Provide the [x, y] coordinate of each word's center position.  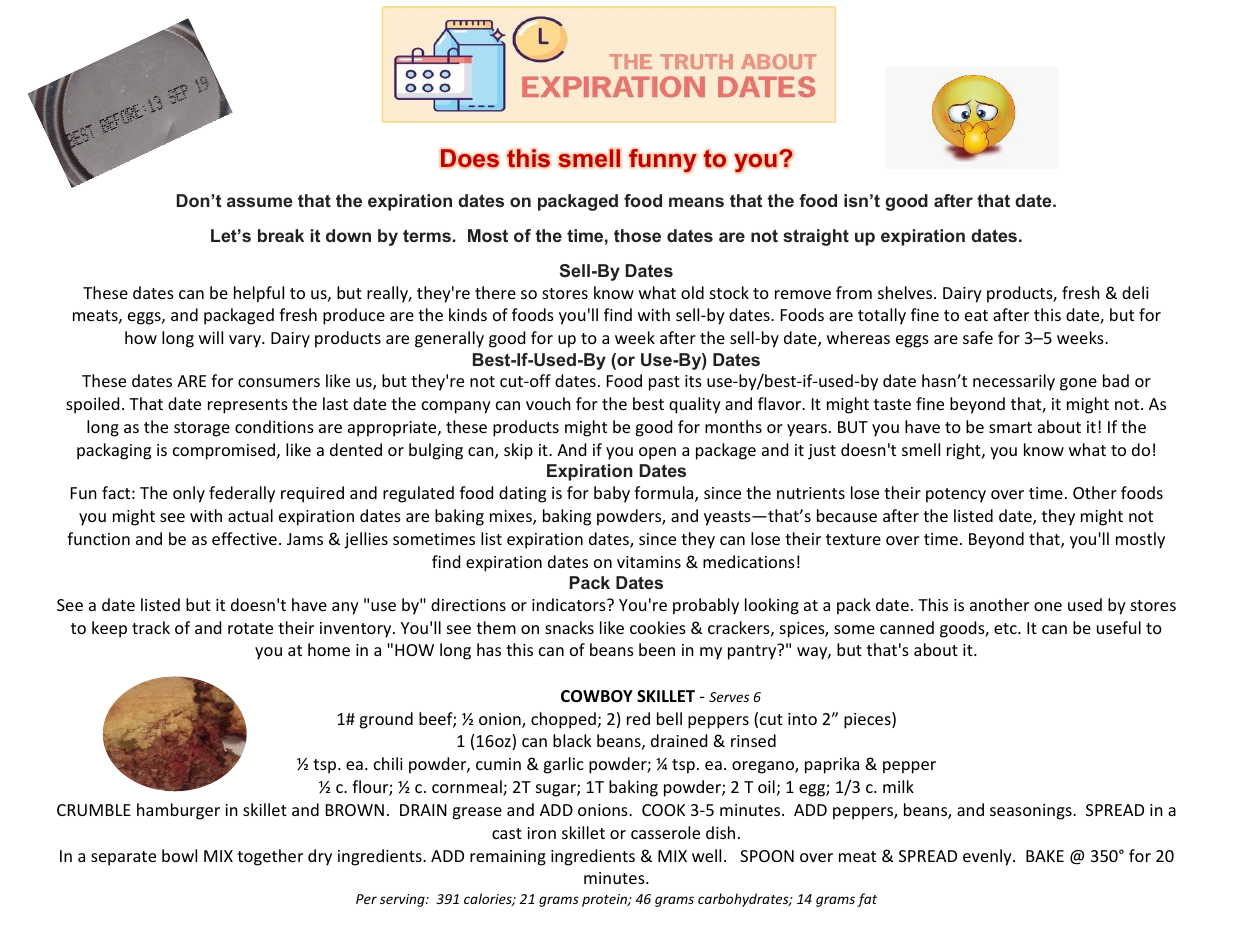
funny [663, 160]
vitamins [649, 562]
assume [260, 202]
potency [956, 495]
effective [244, 538]
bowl [179, 855]
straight [816, 237]
